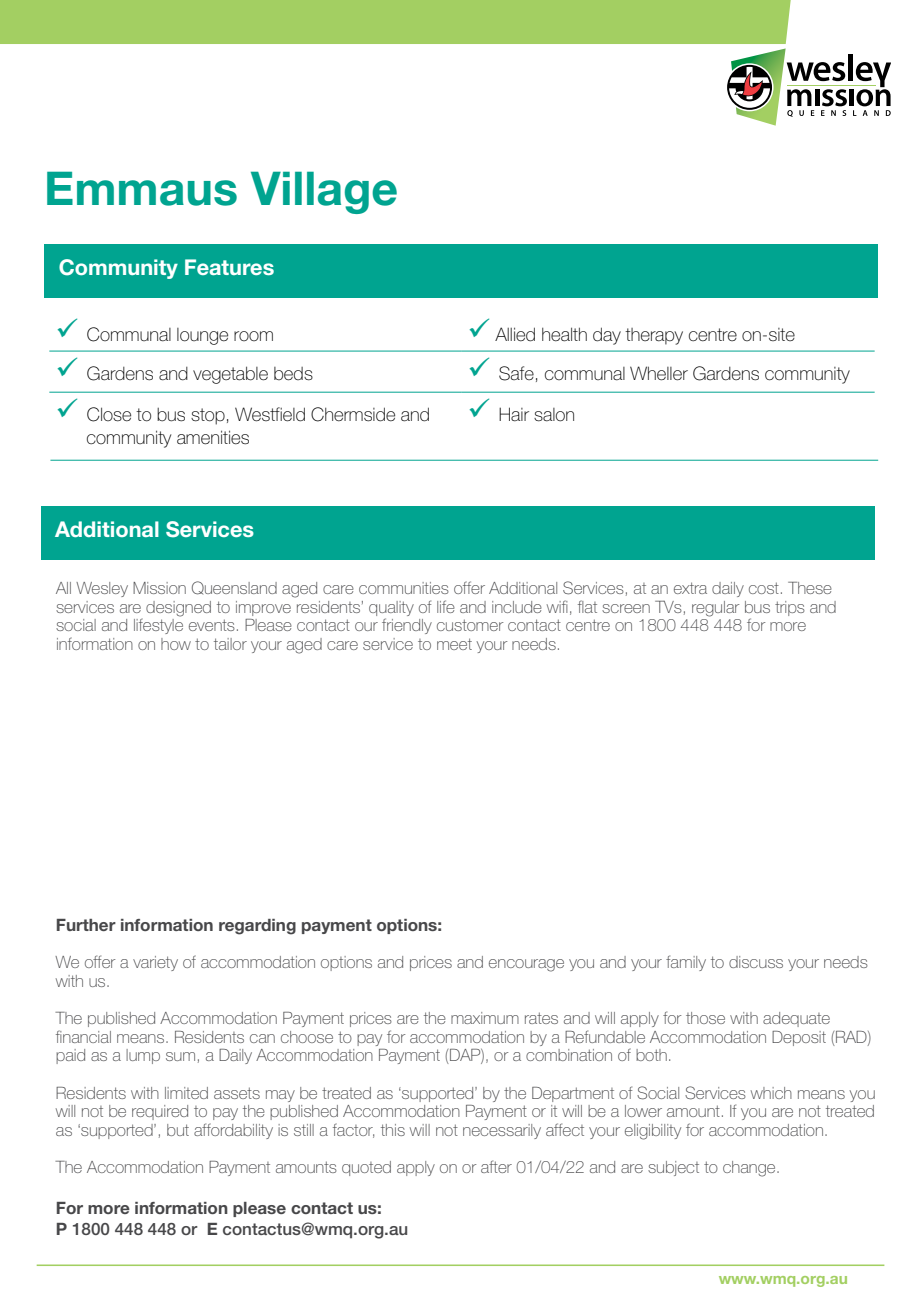 This screenshot has width=924, height=1308. I want to click on change, so click(750, 1169).
